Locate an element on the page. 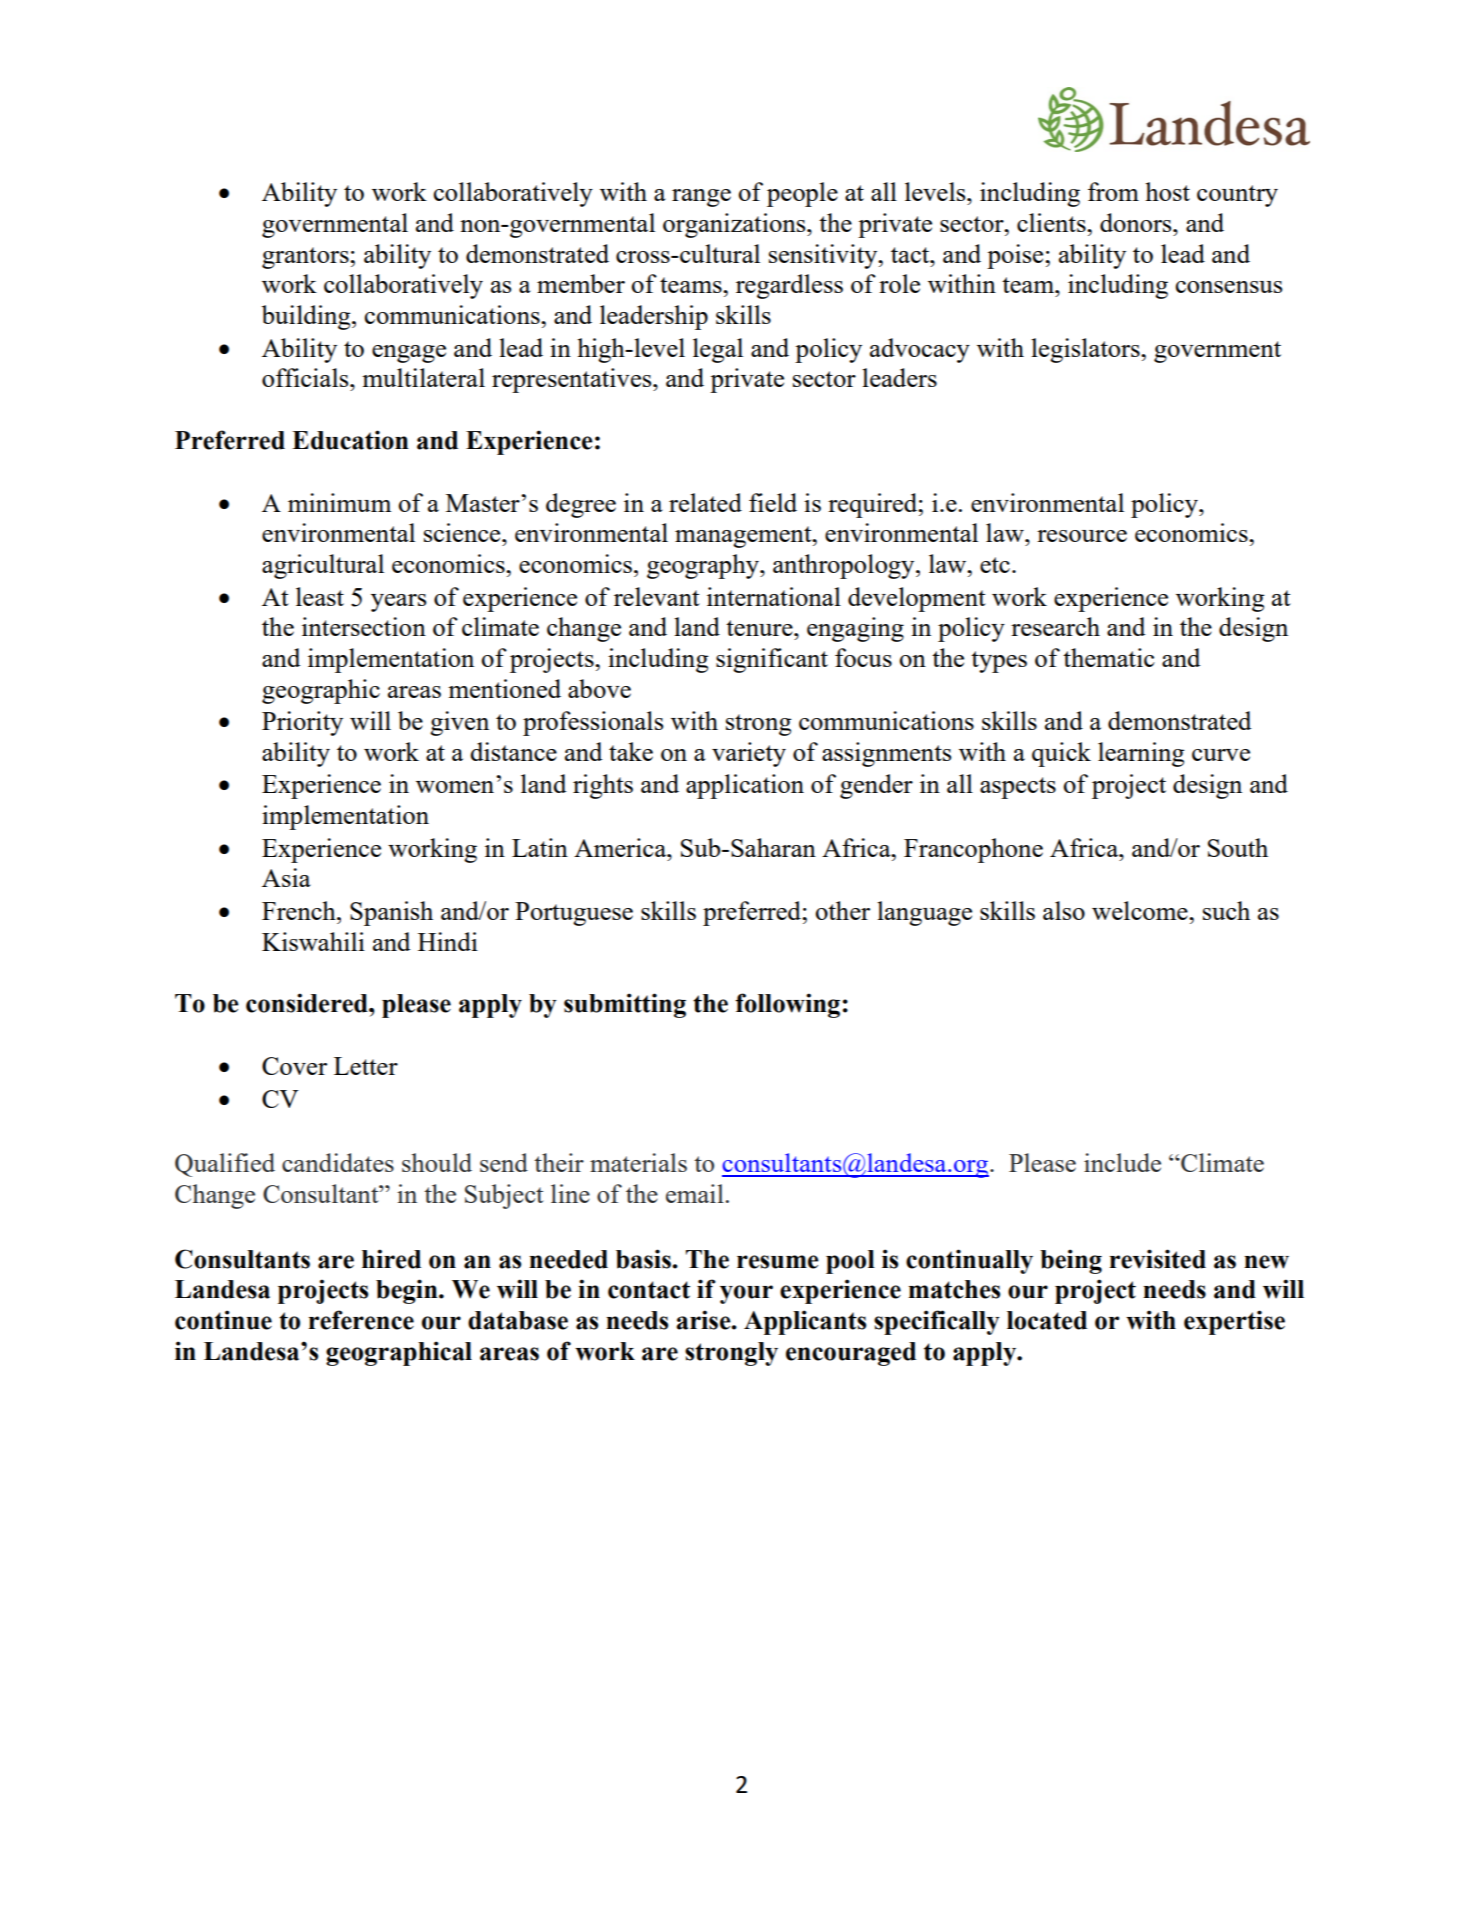 The width and height of the document is (1484, 1920). organizations is located at coordinates (735, 225).
